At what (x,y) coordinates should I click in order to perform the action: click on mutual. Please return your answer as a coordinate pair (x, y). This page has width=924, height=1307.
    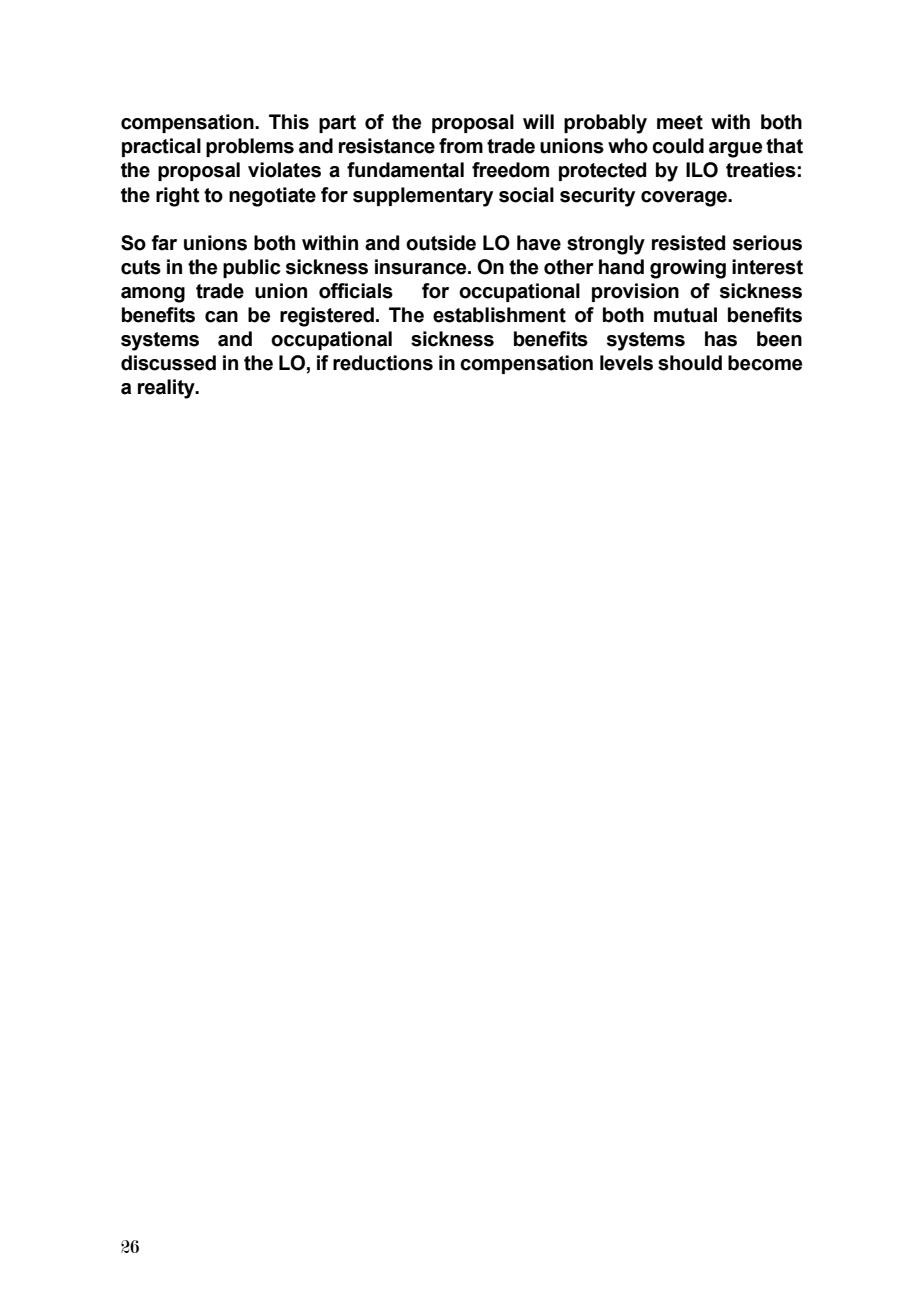
    Looking at the image, I should click on (685, 315).
